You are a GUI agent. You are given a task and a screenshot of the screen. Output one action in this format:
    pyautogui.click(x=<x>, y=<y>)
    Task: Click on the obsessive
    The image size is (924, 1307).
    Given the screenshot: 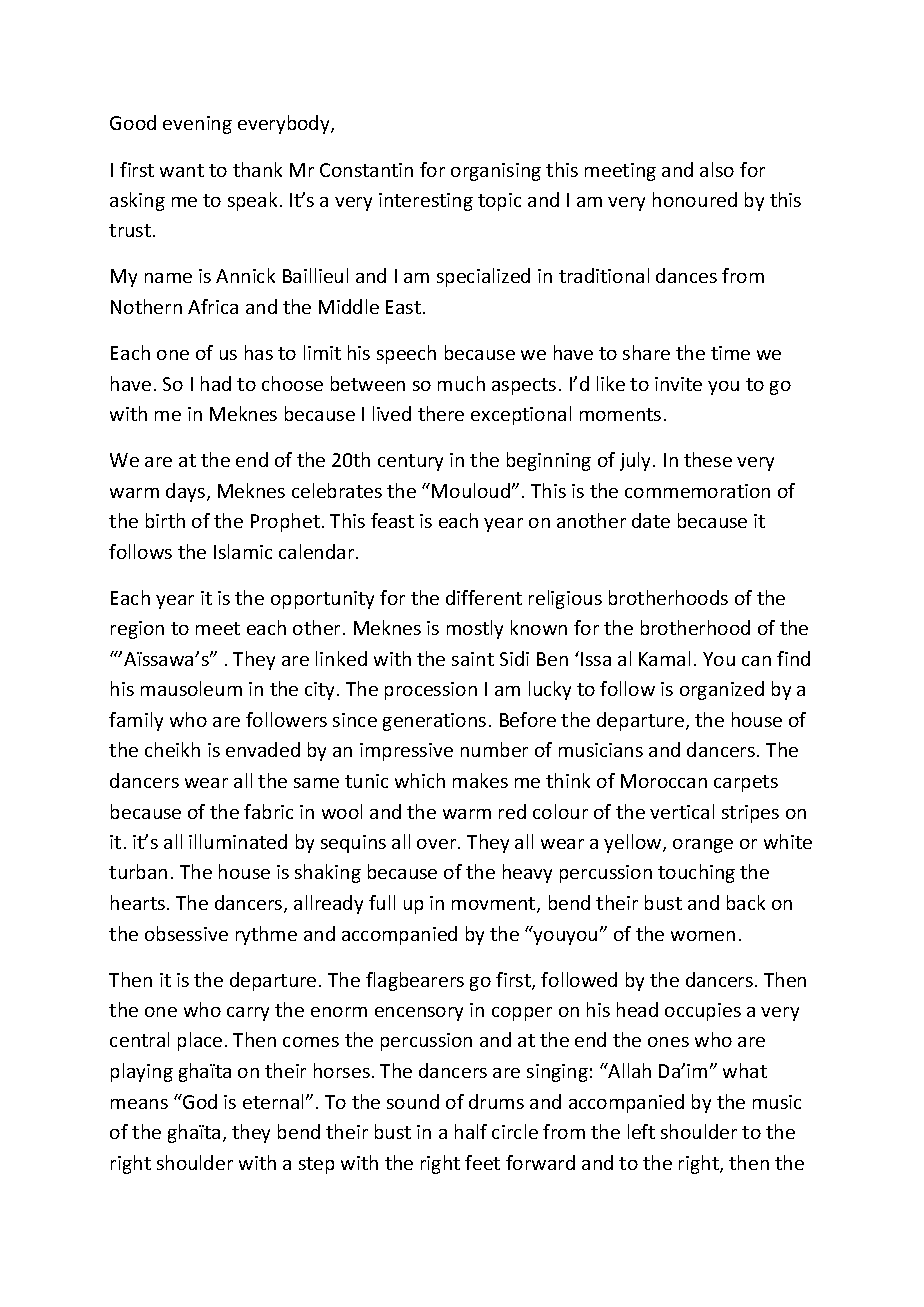 What is the action you would take?
    pyautogui.click(x=186, y=933)
